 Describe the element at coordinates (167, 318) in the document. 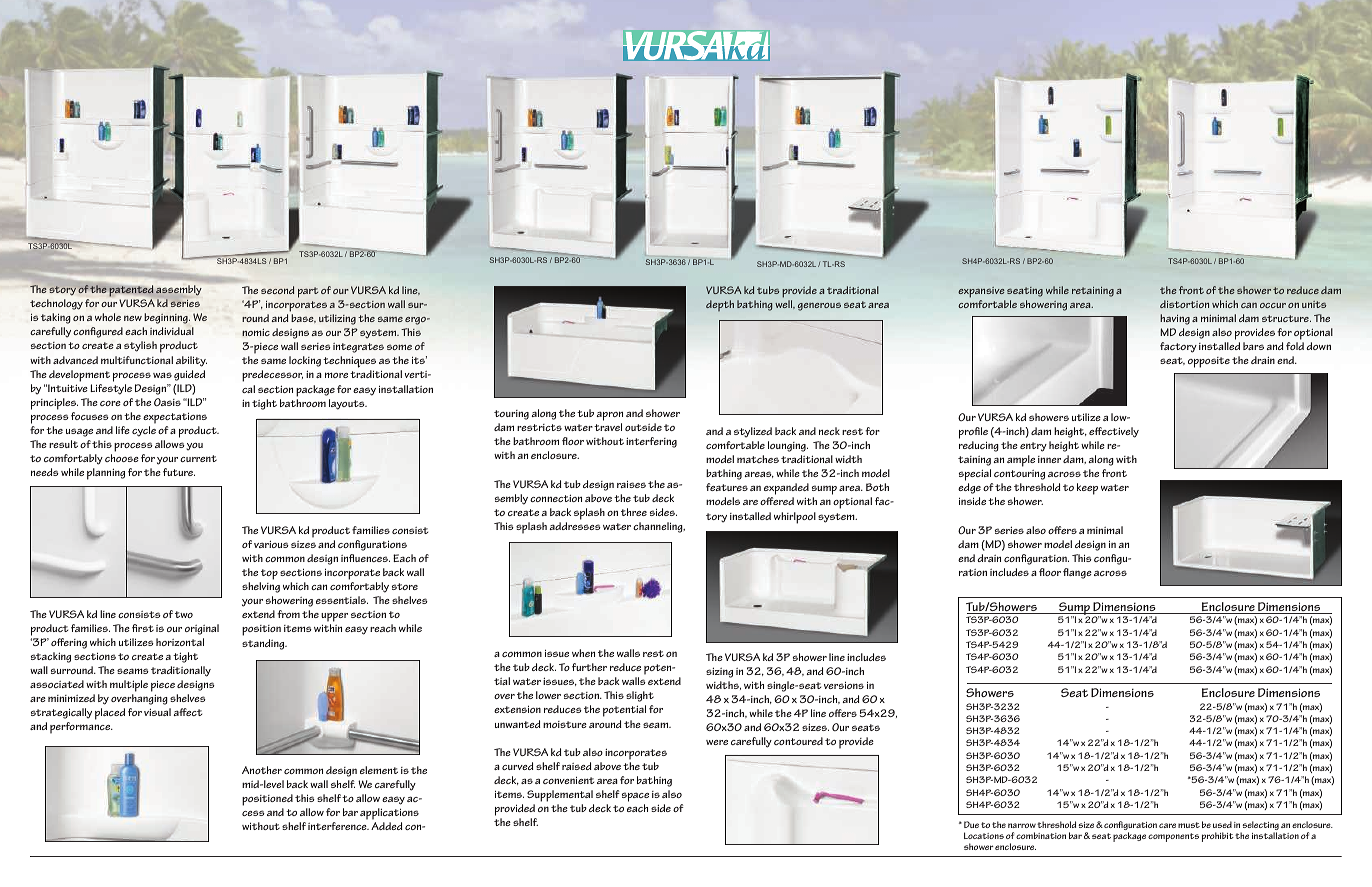

I see `beginning` at that location.
